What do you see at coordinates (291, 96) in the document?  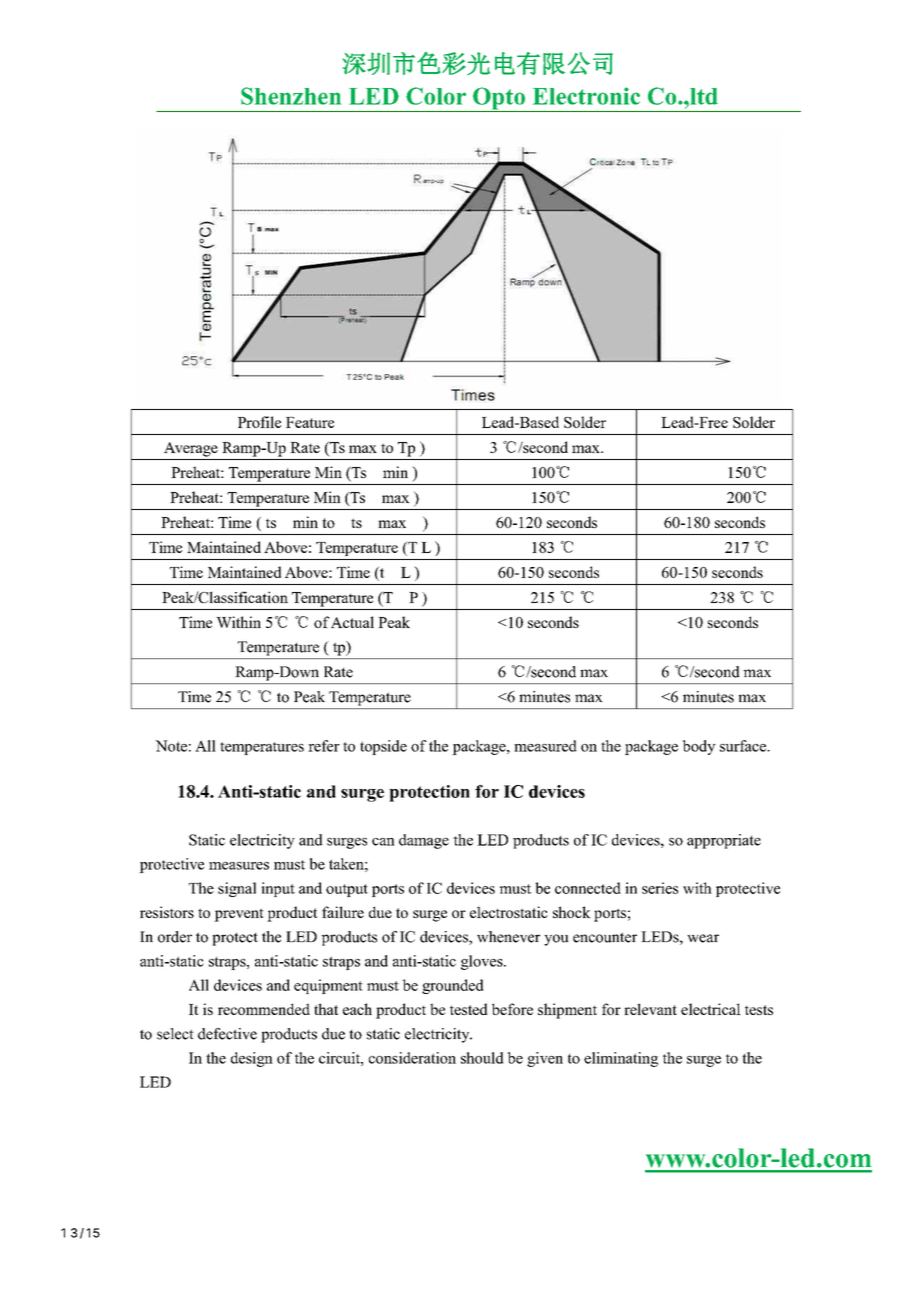 I see `Shenzhen` at bounding box center [291, 96].
